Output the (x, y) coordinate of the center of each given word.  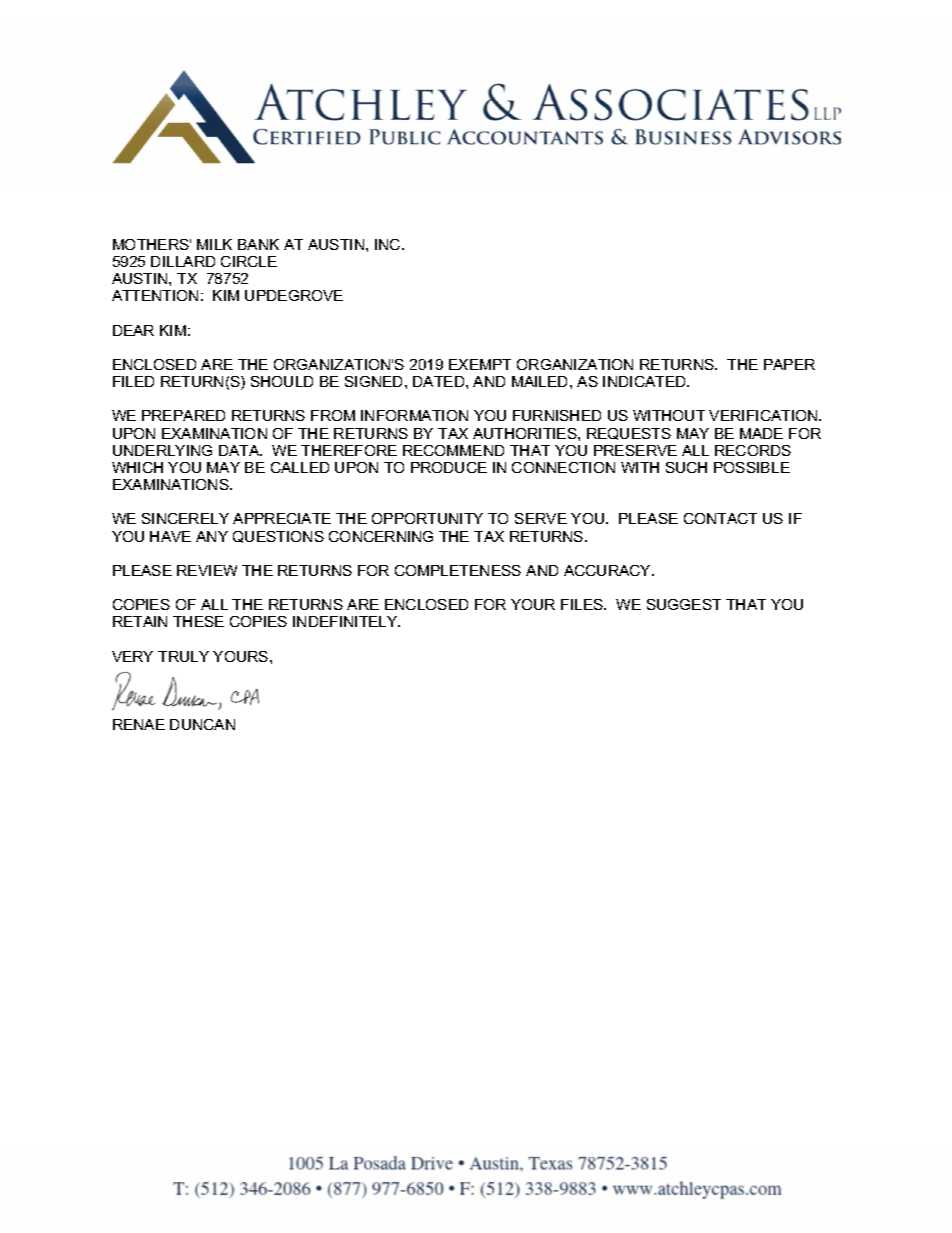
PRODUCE (449, 467)
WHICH (137, 467)
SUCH (686, 467)
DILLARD (183, 261)
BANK (258, 244)
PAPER (789, 364)
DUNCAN (202, 724)
